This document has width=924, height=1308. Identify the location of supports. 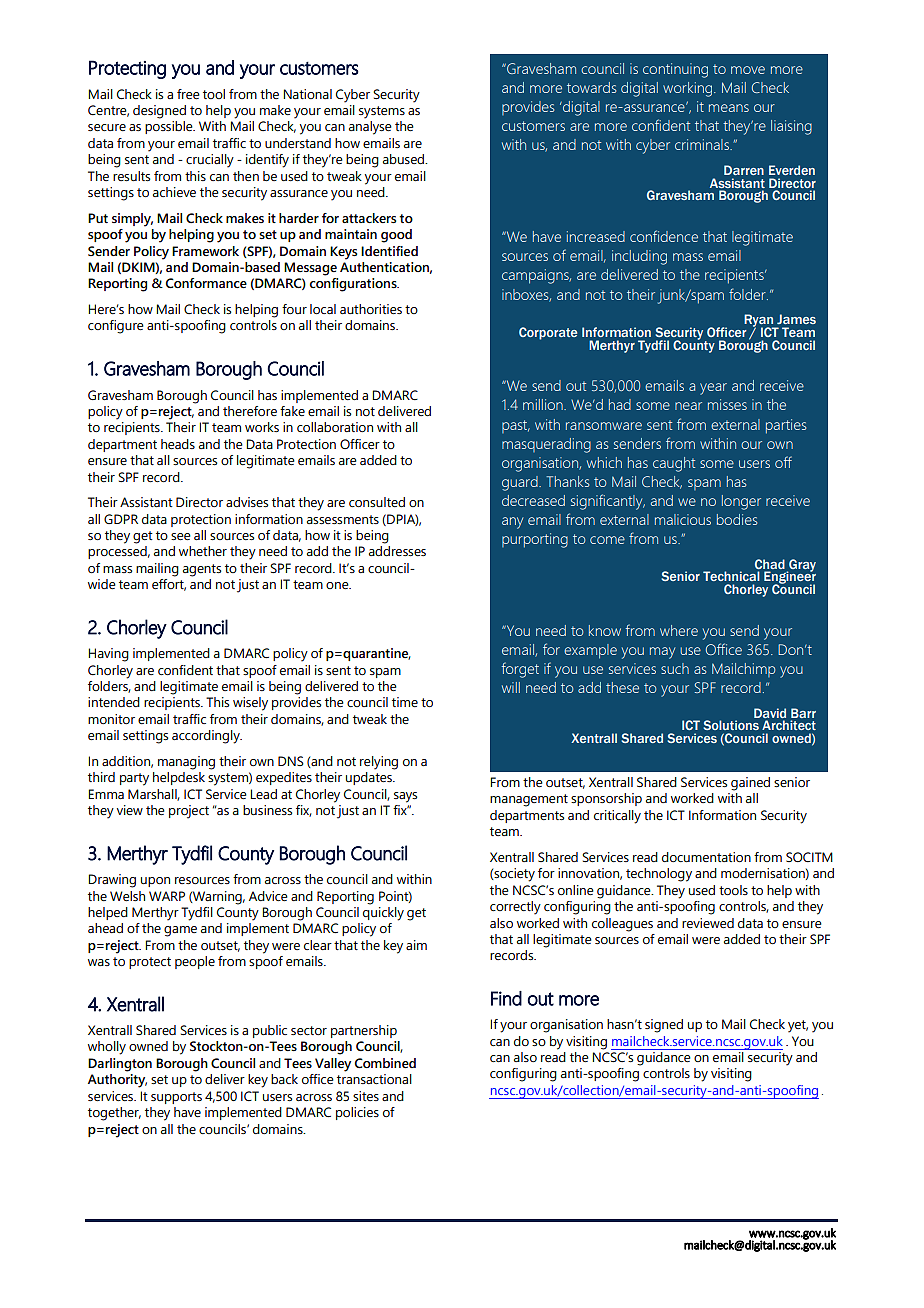
(176, 1098).
